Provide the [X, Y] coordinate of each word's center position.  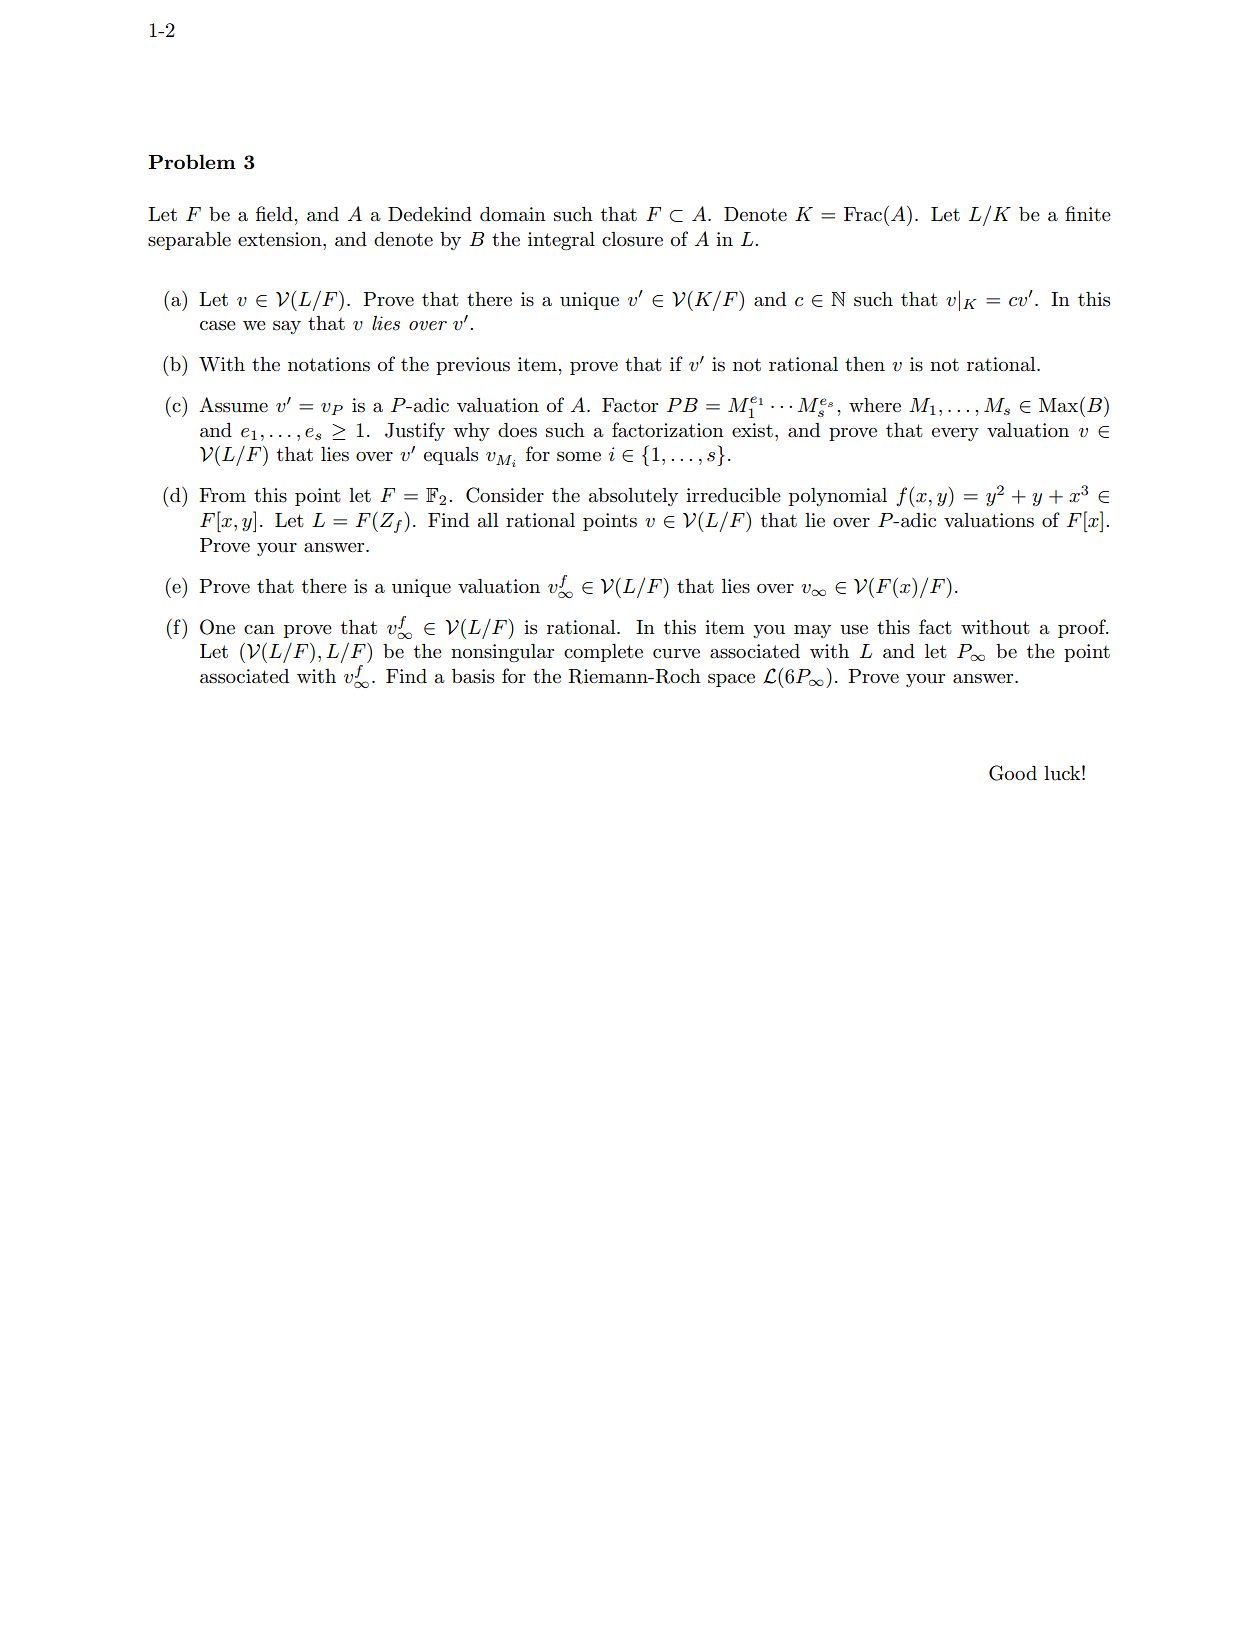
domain [513, 214]
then [865, 364]
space [731, 680]
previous [473, 366]
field [275, 213]
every [955, 434]
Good [1013, 773]
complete [603, 653]
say [287, 327]
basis [473, 676]
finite [1088, 213]
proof [1083, 628]
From [222, 495]
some [579, 457]
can [259, 630]
